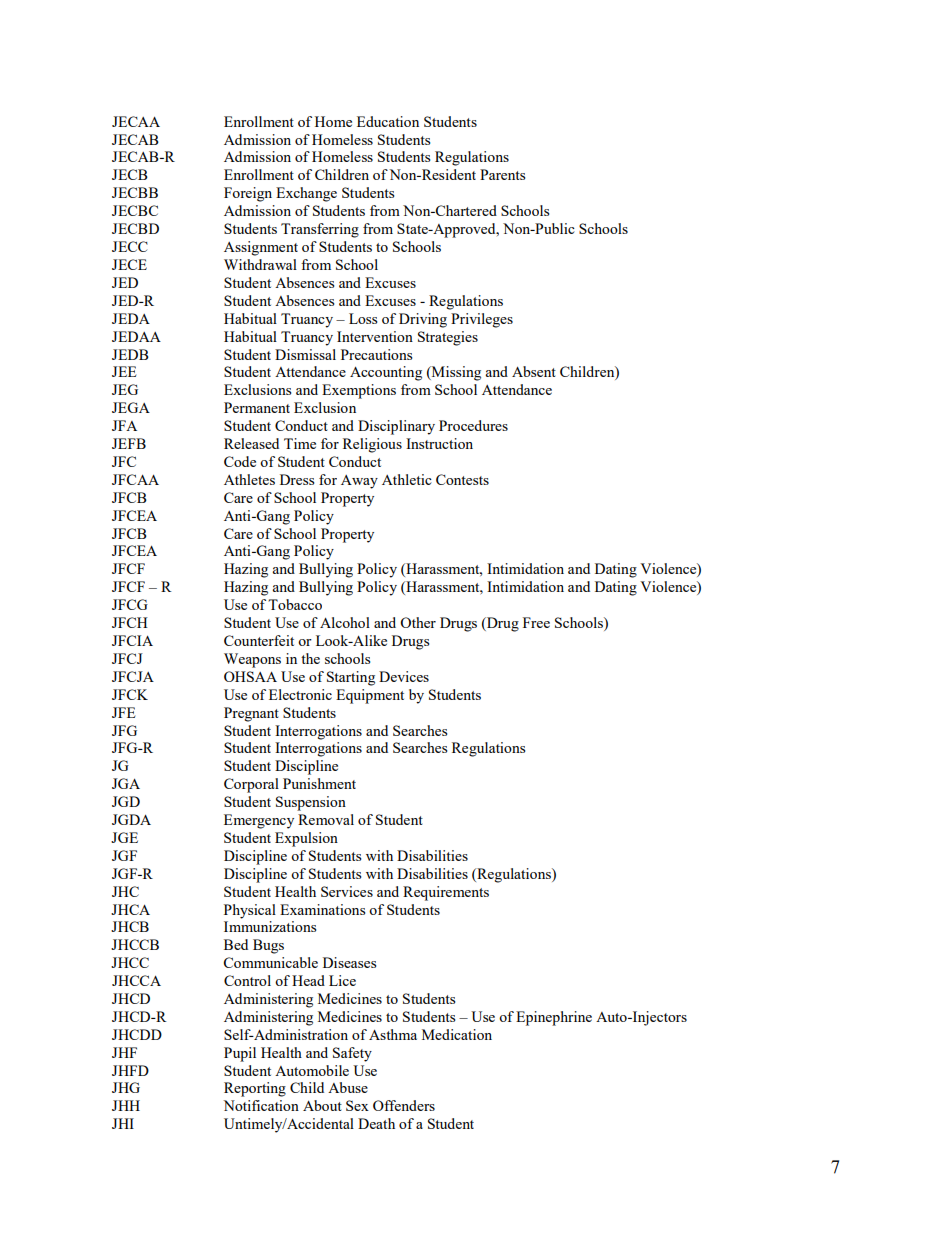 This screenshot has width=952, height=1233. Describe the element at coordinates (240, 1054) in the screenshot. I see `Pupil` at that location.
